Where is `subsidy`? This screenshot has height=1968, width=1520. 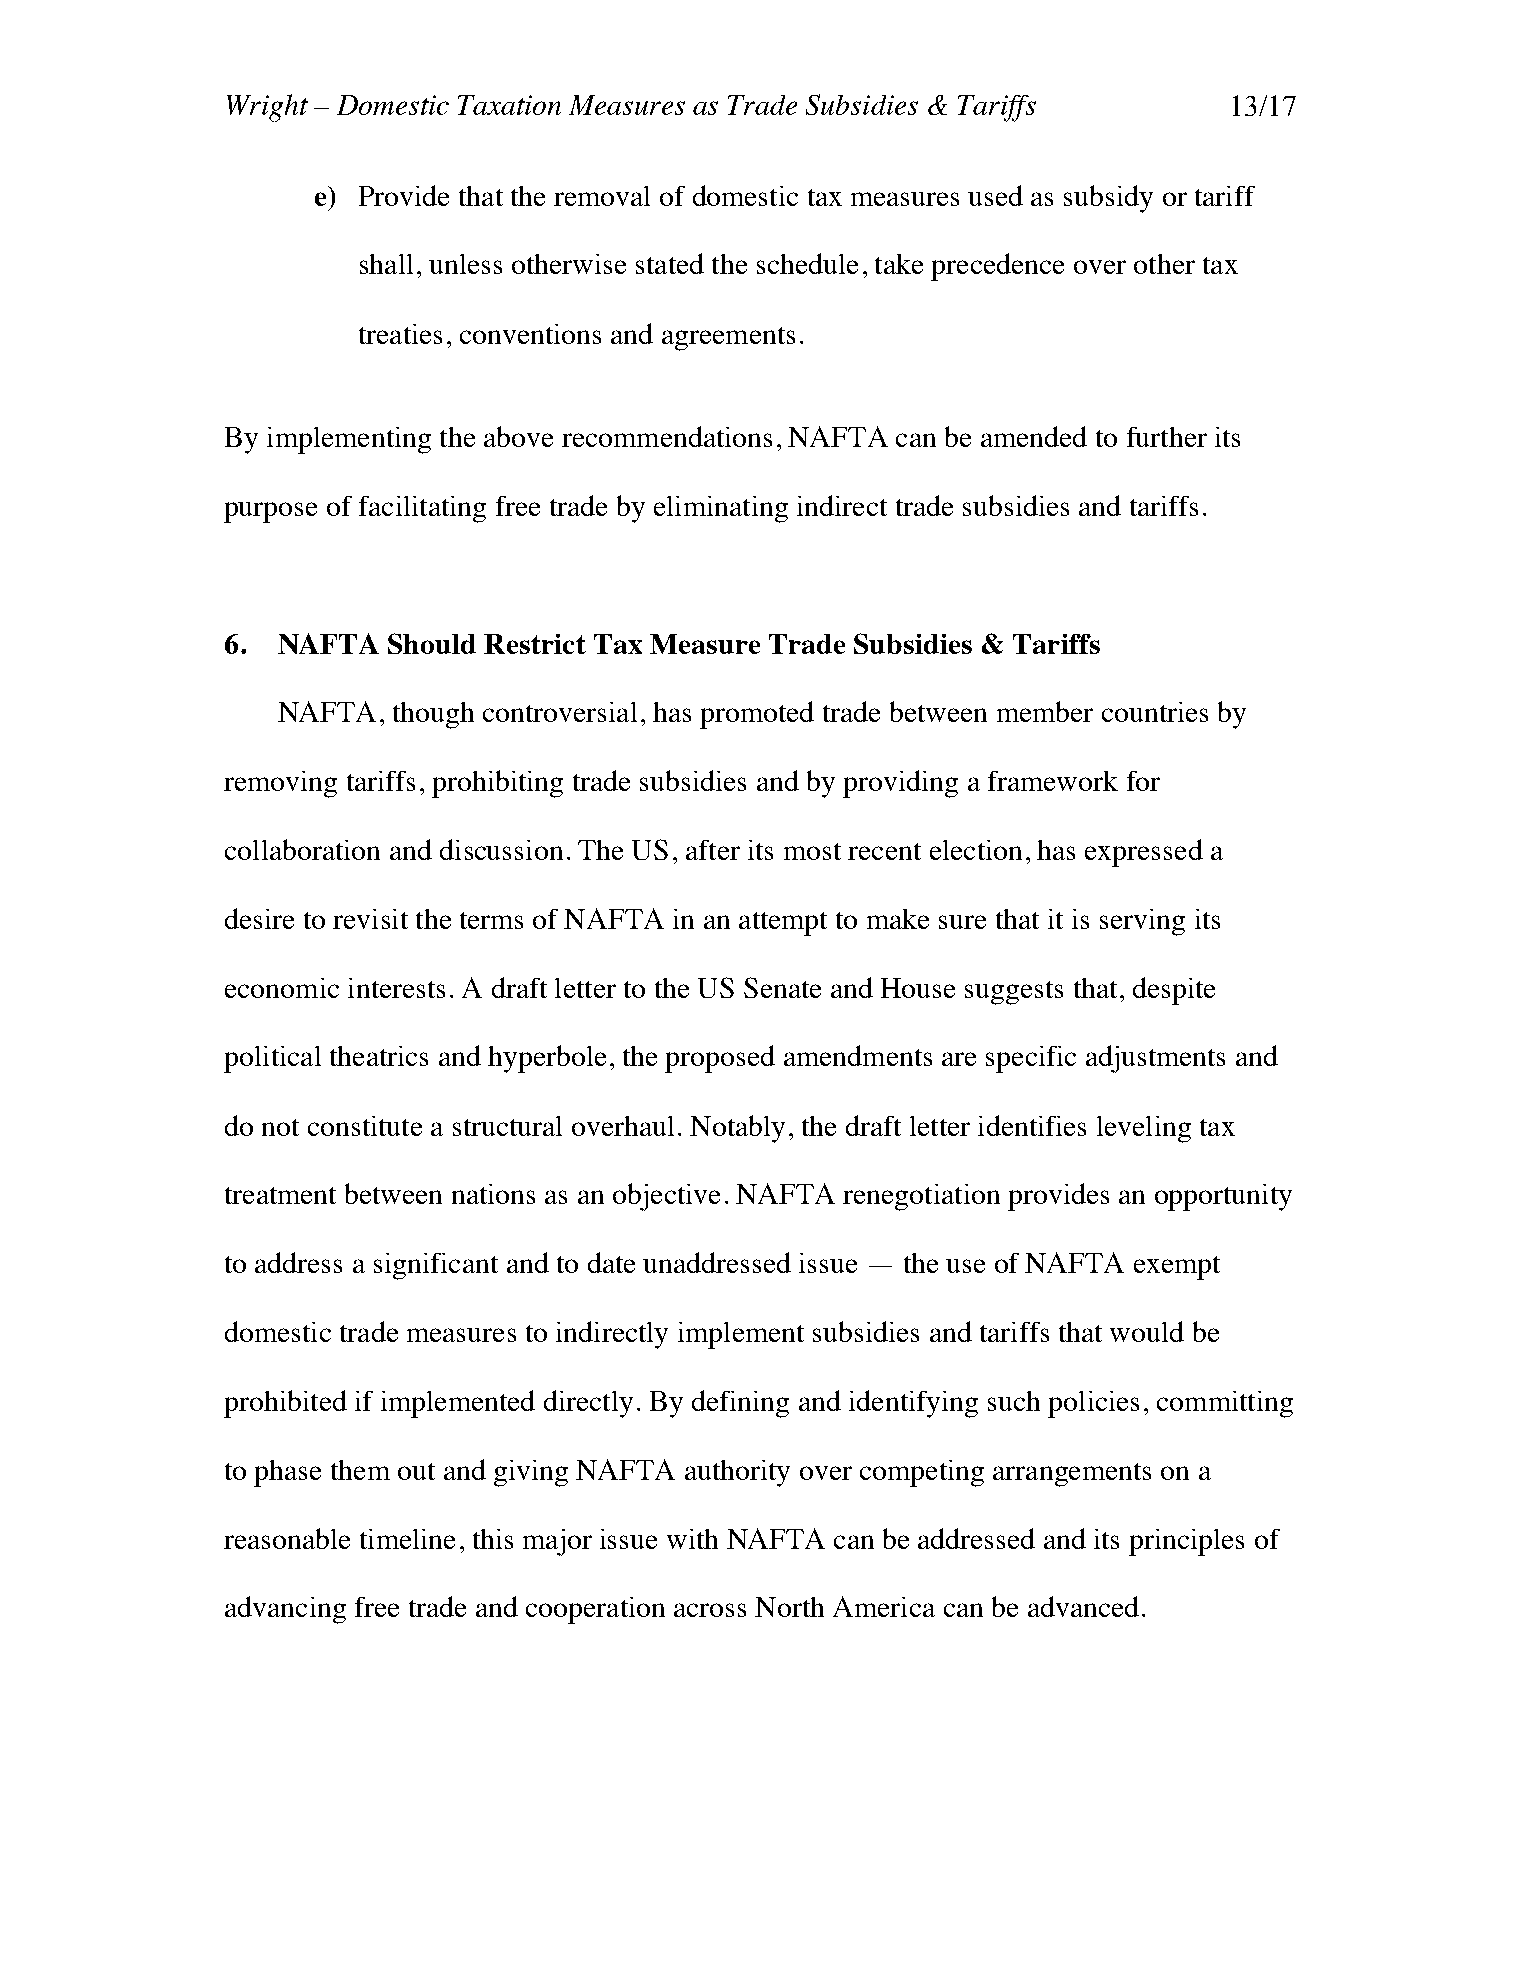 subsidy is located at coordinates (1108, 199).
